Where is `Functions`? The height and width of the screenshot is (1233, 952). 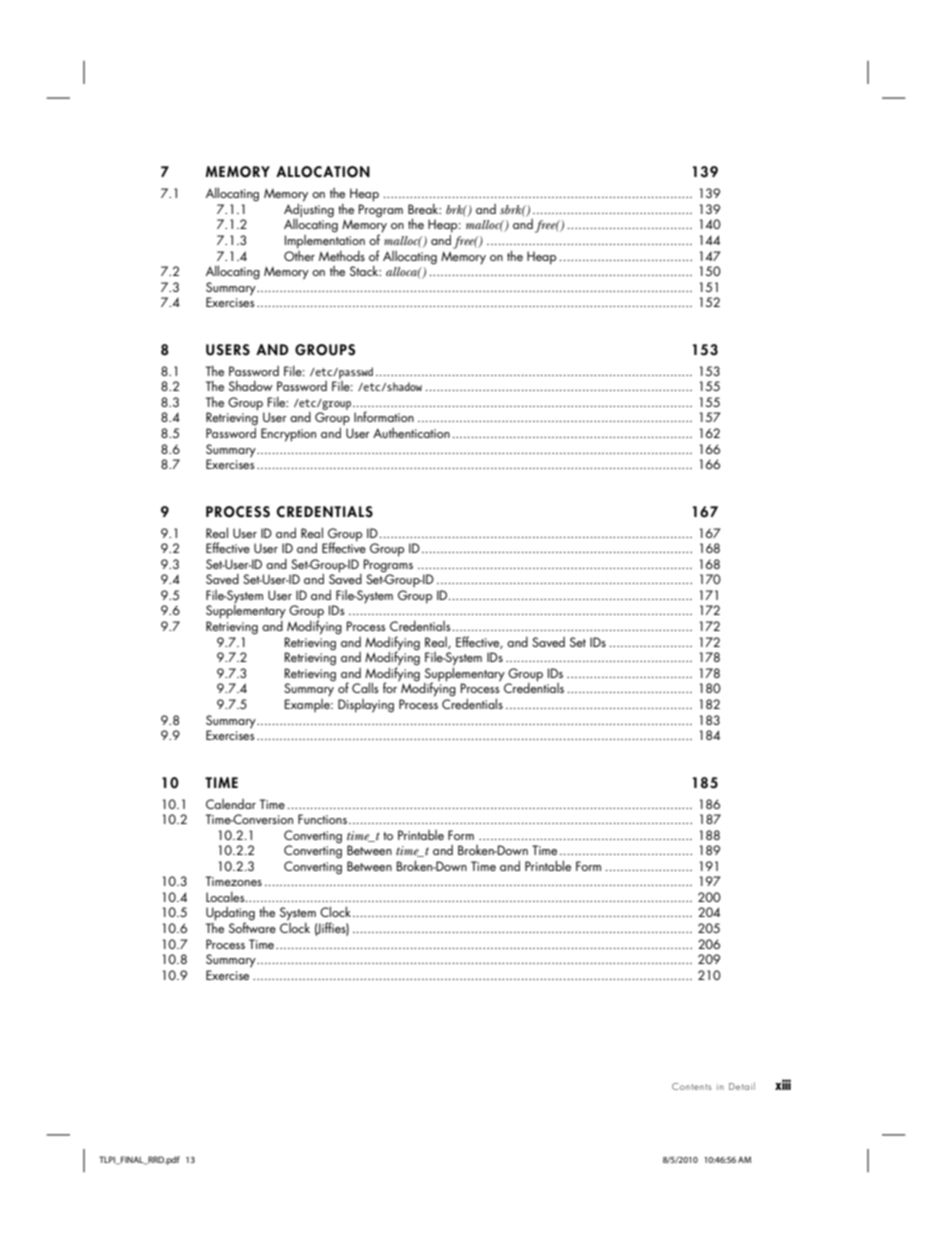
Functions is located at coordinates (322, 819).
